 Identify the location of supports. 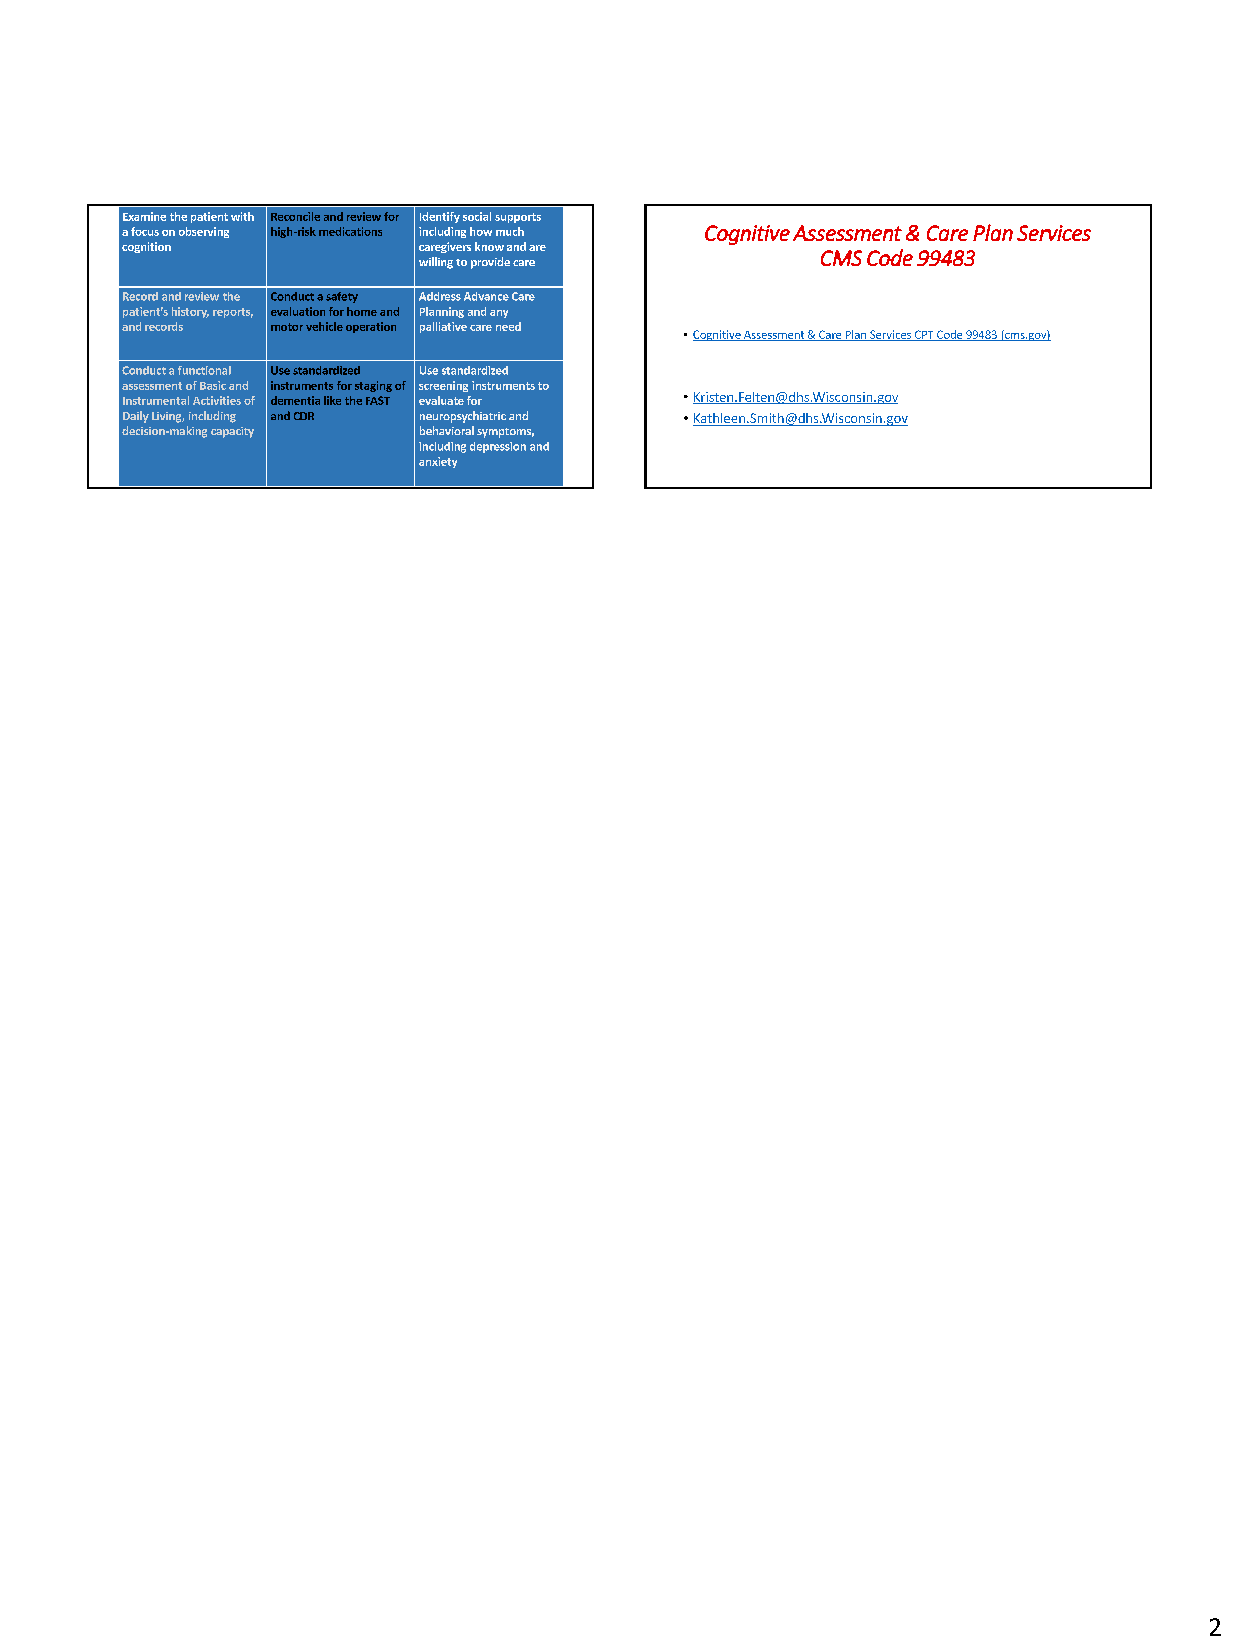
(518, 218).
